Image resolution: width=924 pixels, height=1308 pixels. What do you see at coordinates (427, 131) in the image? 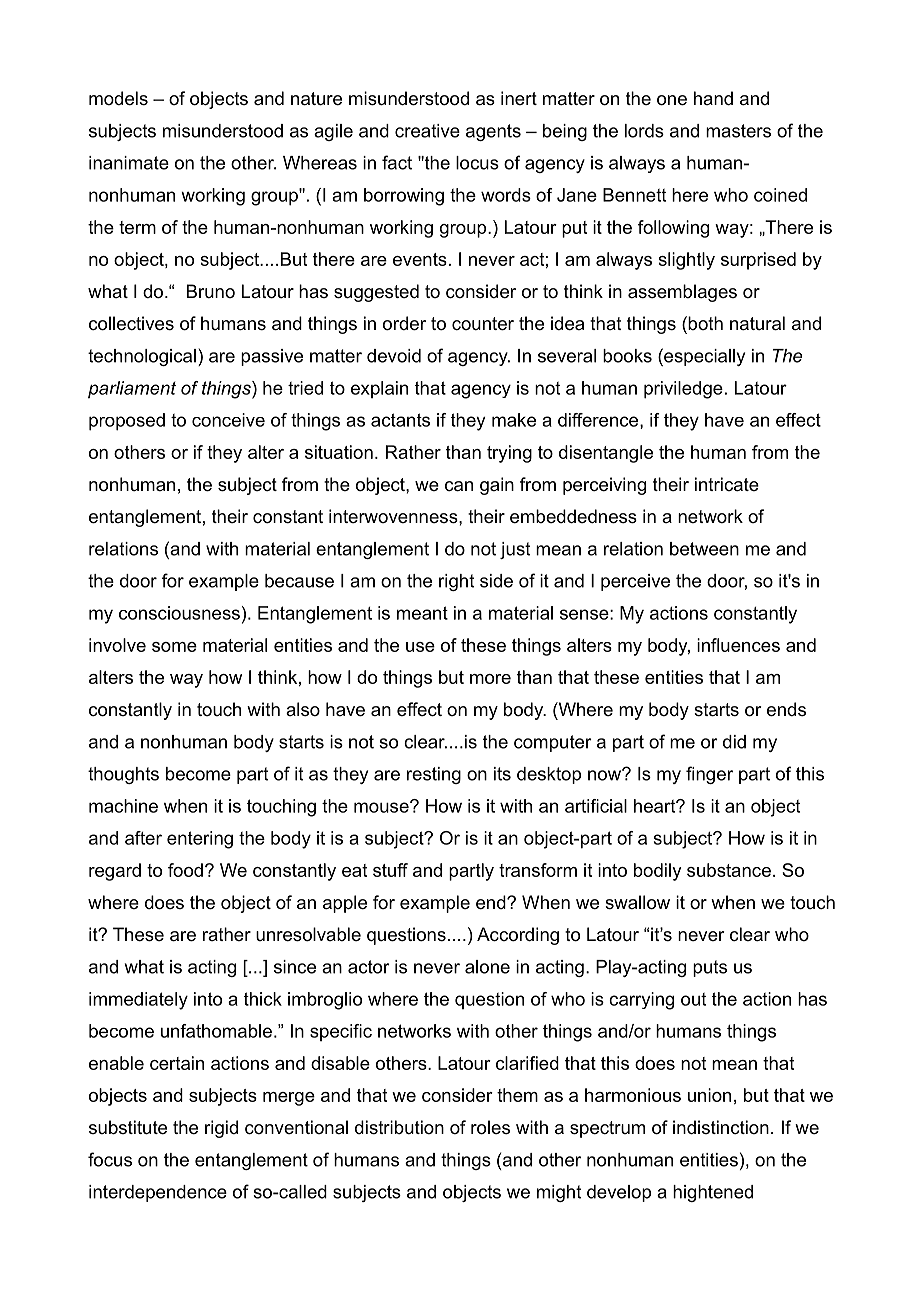
I see `creative` at bounding box center [427, 131].
